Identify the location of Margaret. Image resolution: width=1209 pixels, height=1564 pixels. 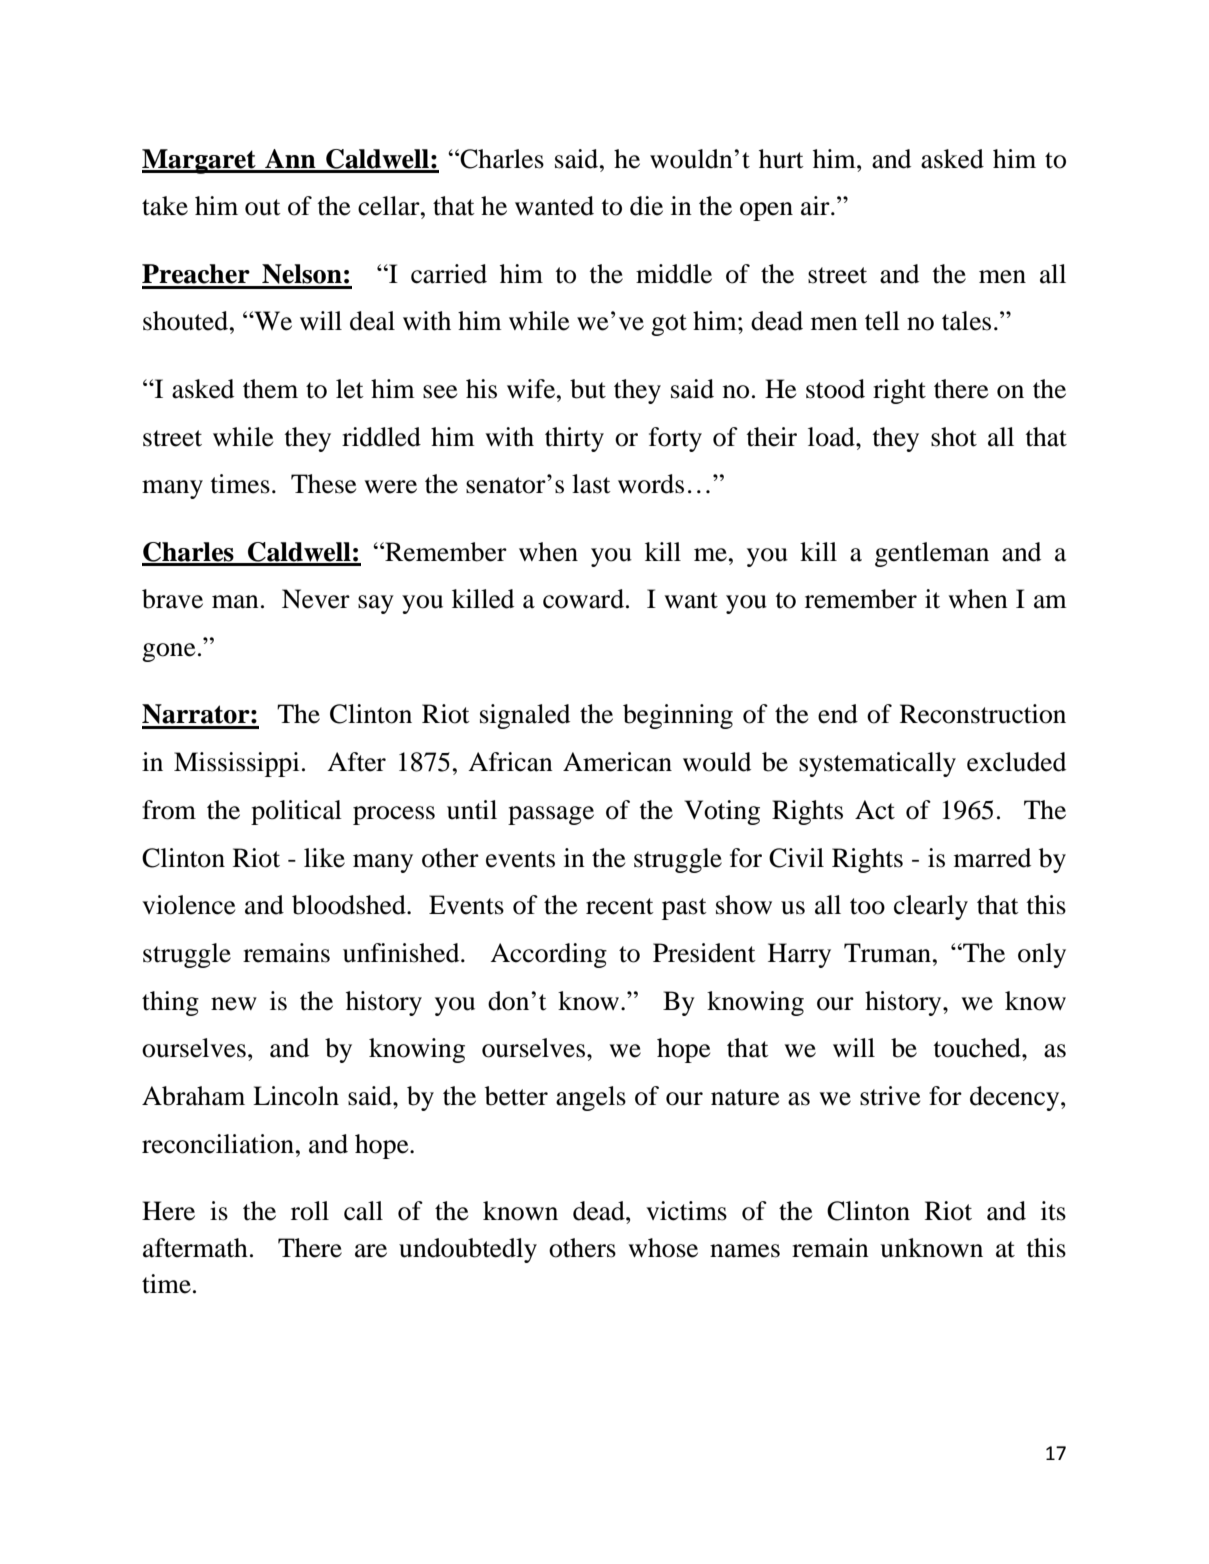
(200, 161).
